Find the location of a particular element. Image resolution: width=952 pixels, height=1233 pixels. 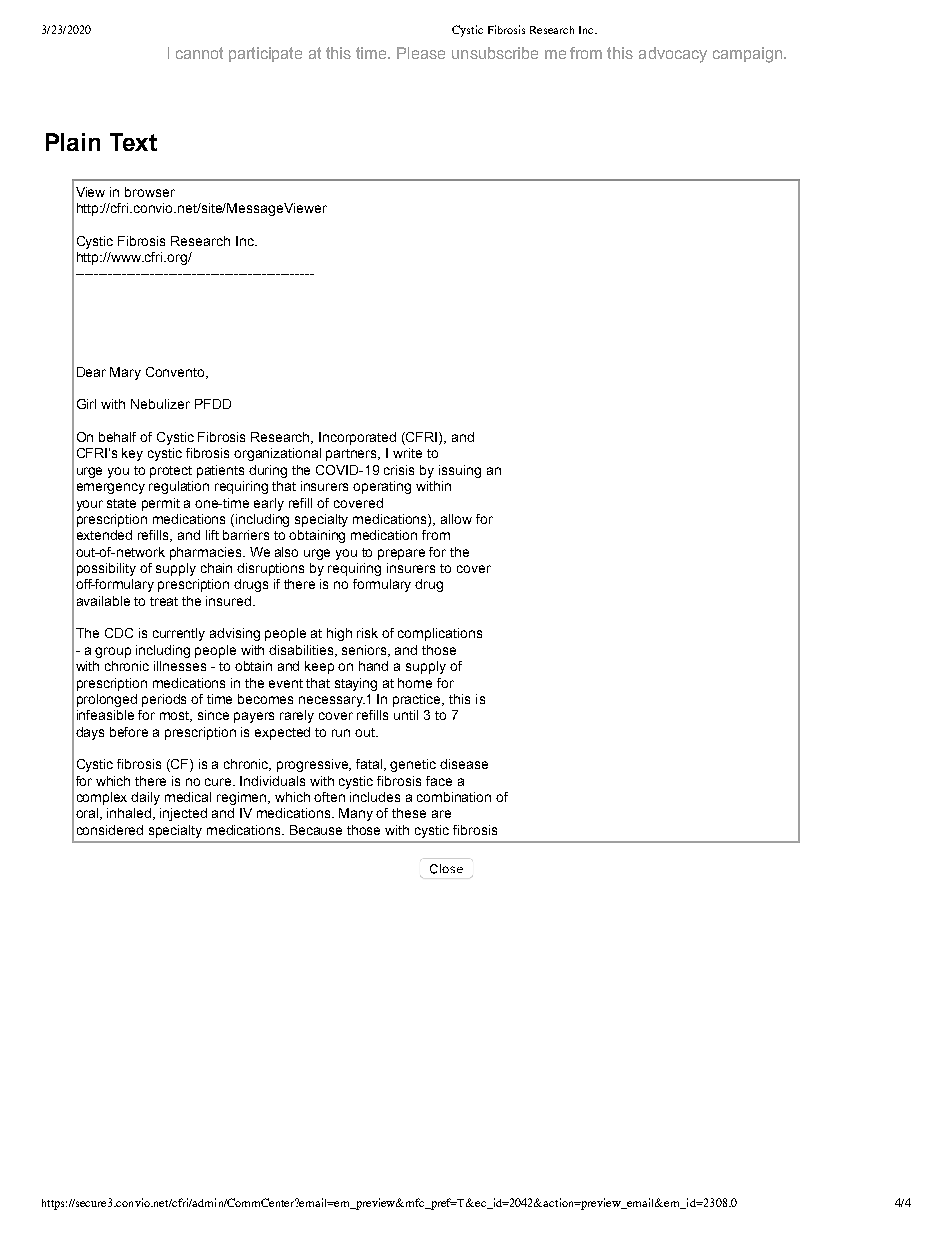

write is located at coordinates (407, 453).
